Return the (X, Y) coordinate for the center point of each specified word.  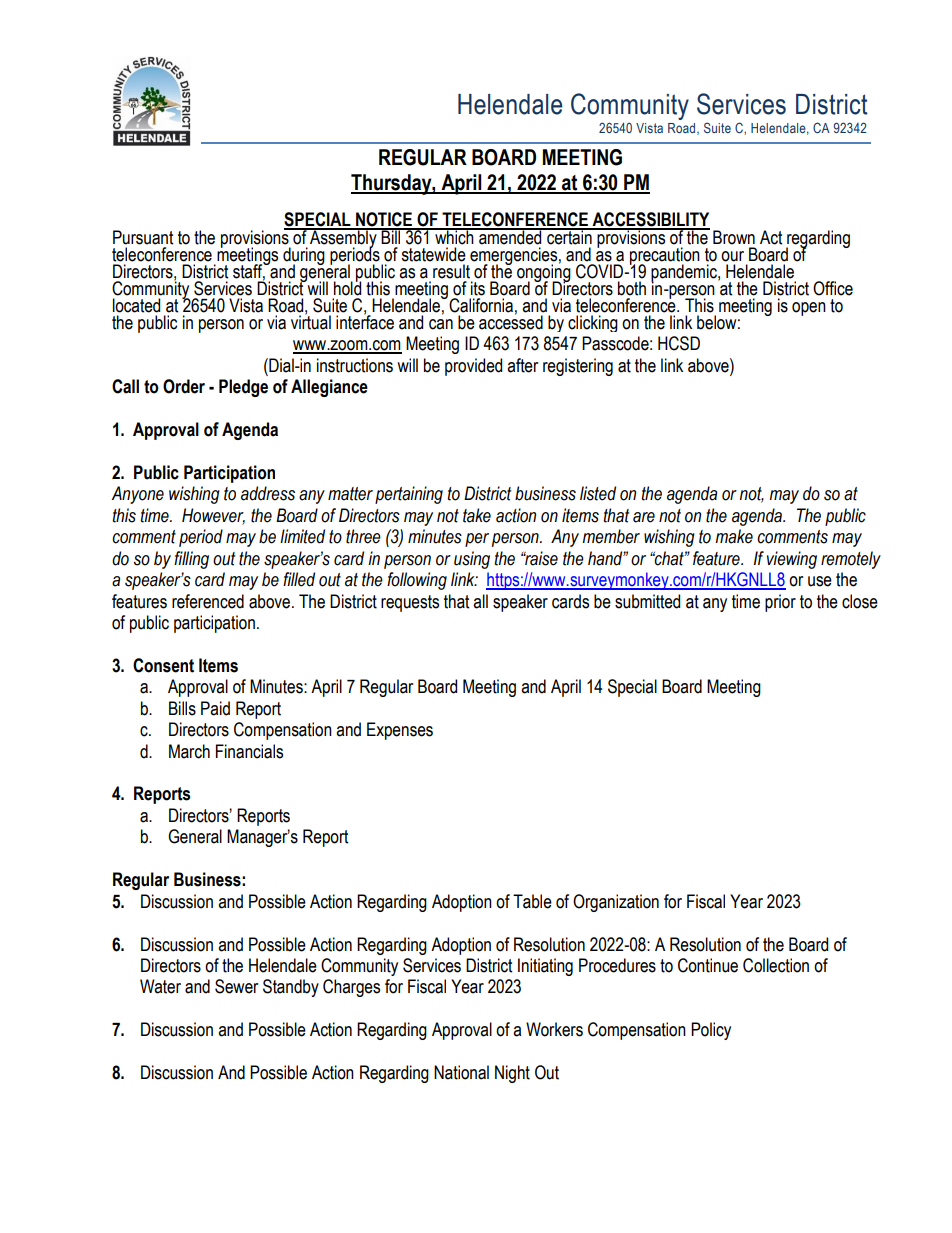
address (268, 493)
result (451, 271)
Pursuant (143, 237)
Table (532, 901)
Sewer (236, 986)
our (732, 256)
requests (410, 603)
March (189, 751)
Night (512, 1074)
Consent (163, 665)
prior (780, 603)
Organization (616, 903)
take (477, 515)
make (734, 536)
